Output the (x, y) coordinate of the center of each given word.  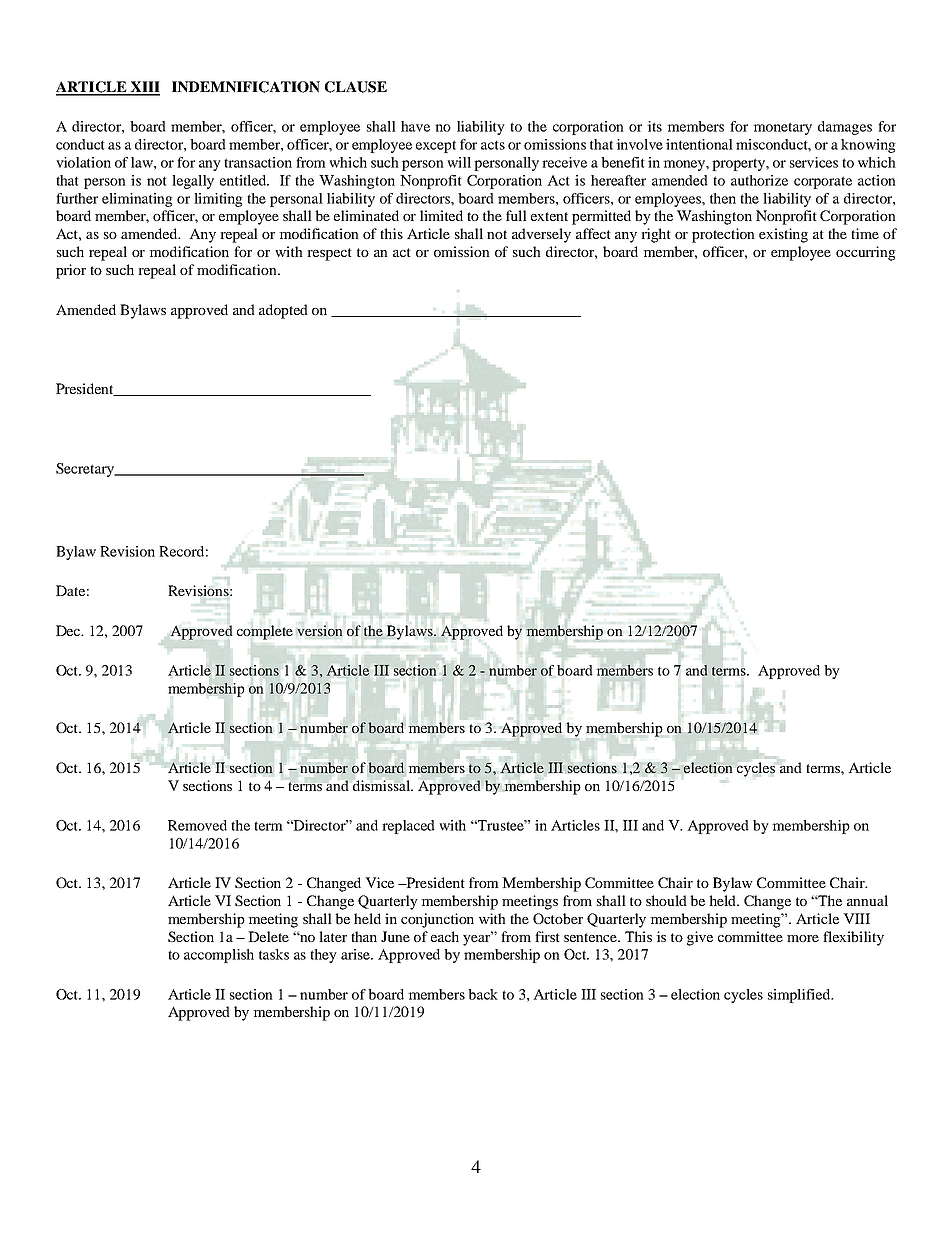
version (319, 631)
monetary (782, 128)
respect (329, 254)
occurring (866, 253)
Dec (69, 630)
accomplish (219, 956)
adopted (283, 311)
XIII (144, 88)
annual (867, 900)
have (415, 126)
